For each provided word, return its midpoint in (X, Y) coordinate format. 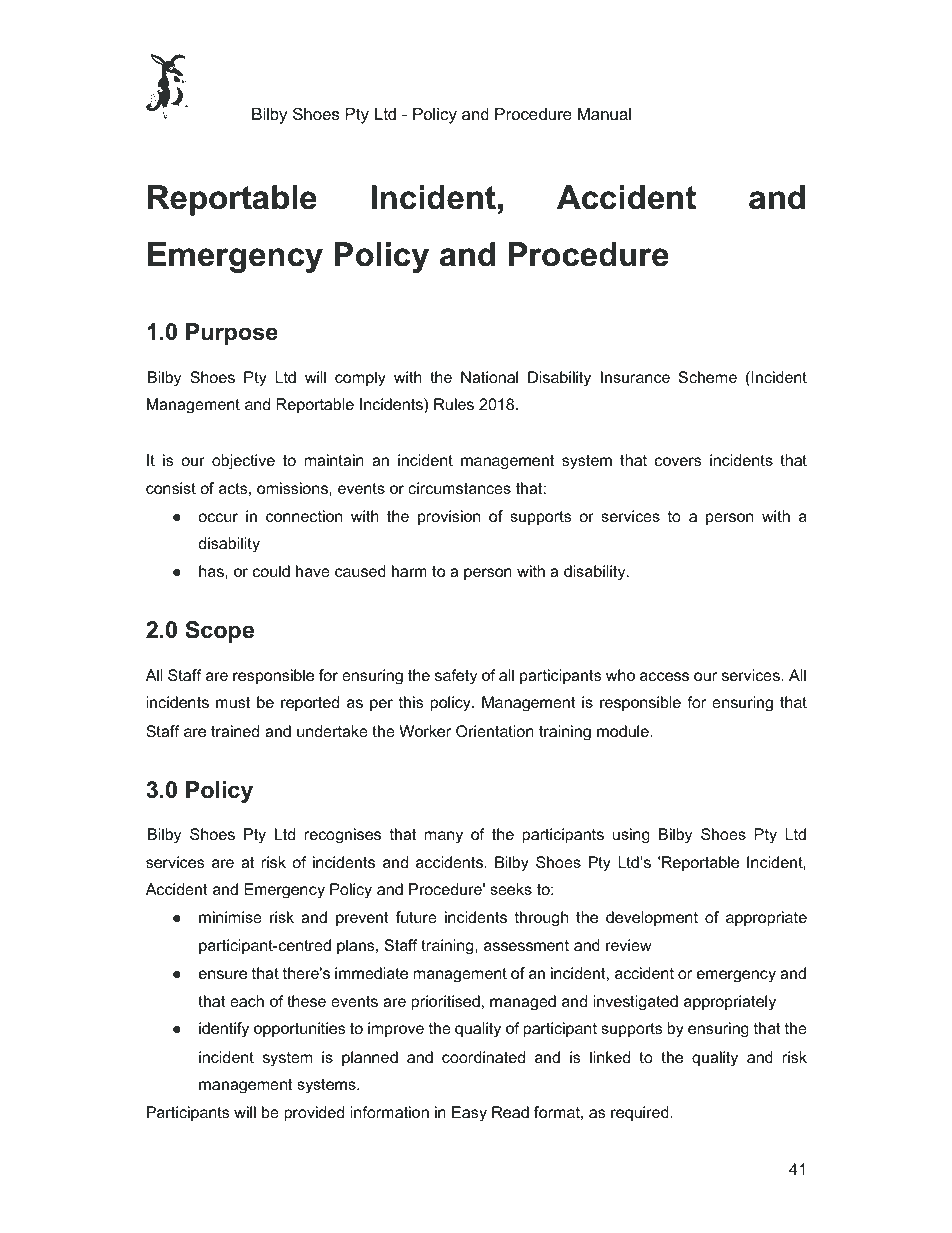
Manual (604, 114)
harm (409, 571)
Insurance (635, 377)
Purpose (232, 334)
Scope (219, 632)
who (620, 675)
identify (224, 1030)
